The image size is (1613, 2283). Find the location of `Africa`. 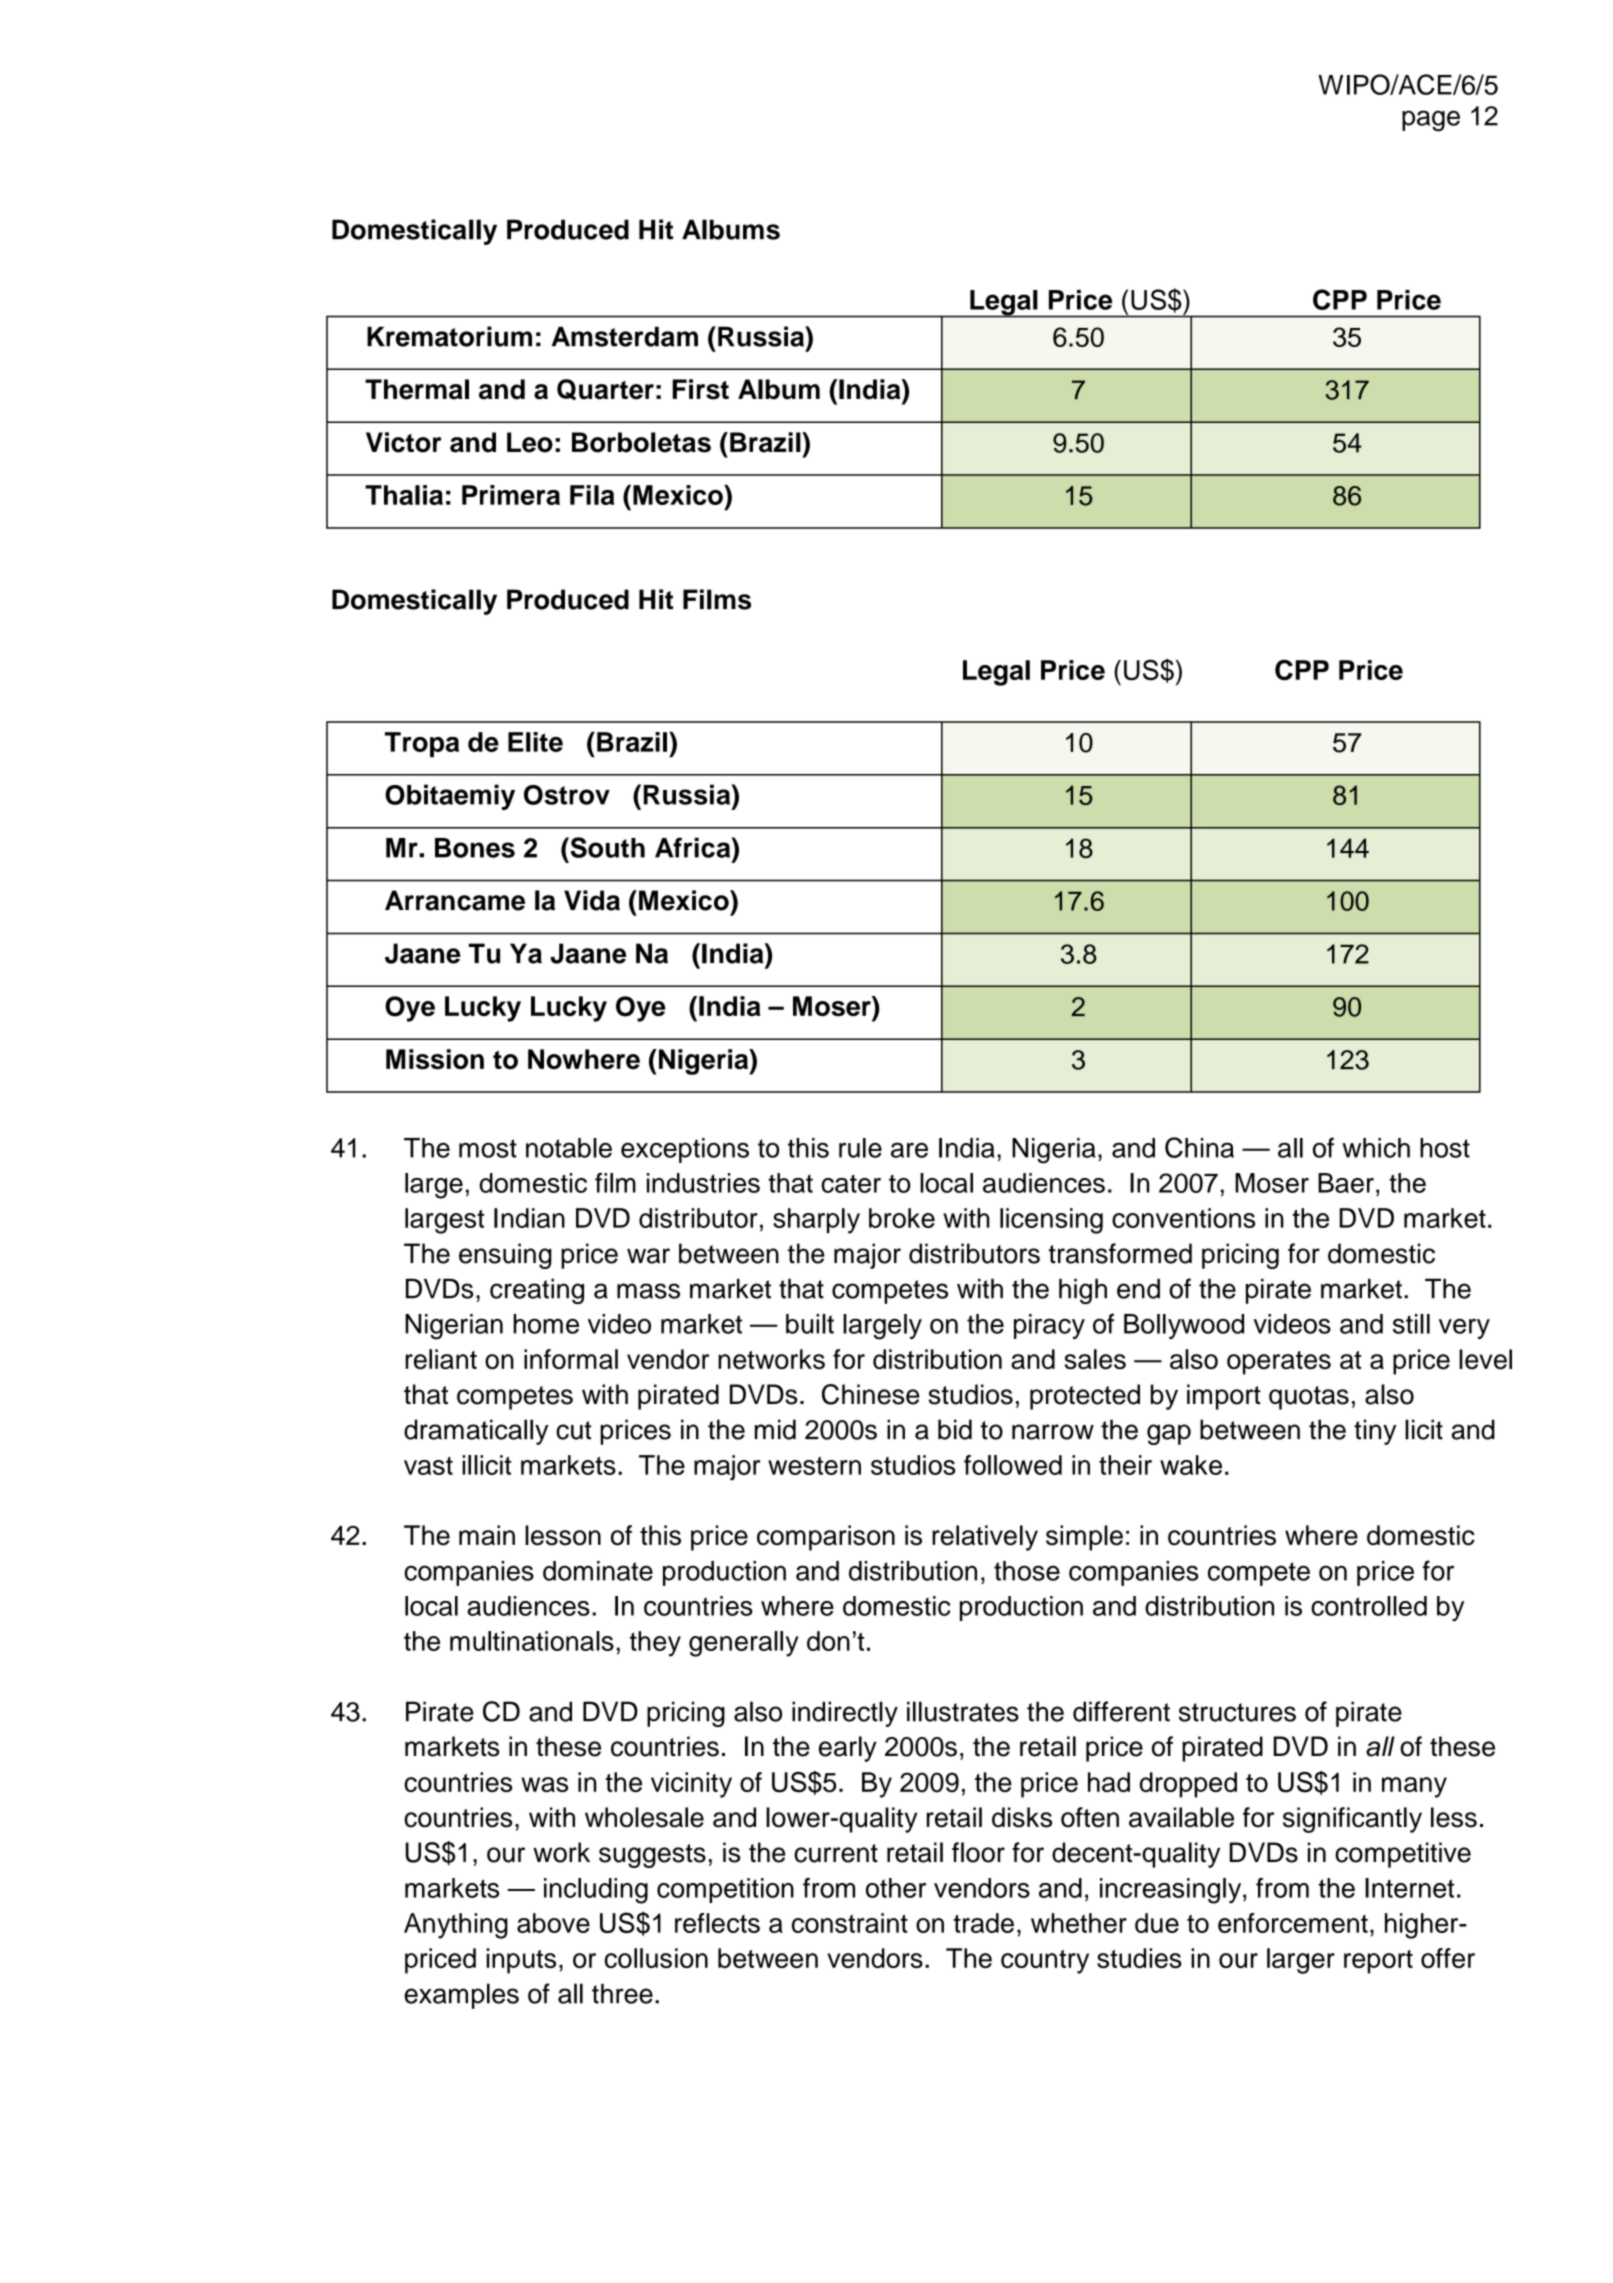

Africa is located at coordinates (694, 847).
